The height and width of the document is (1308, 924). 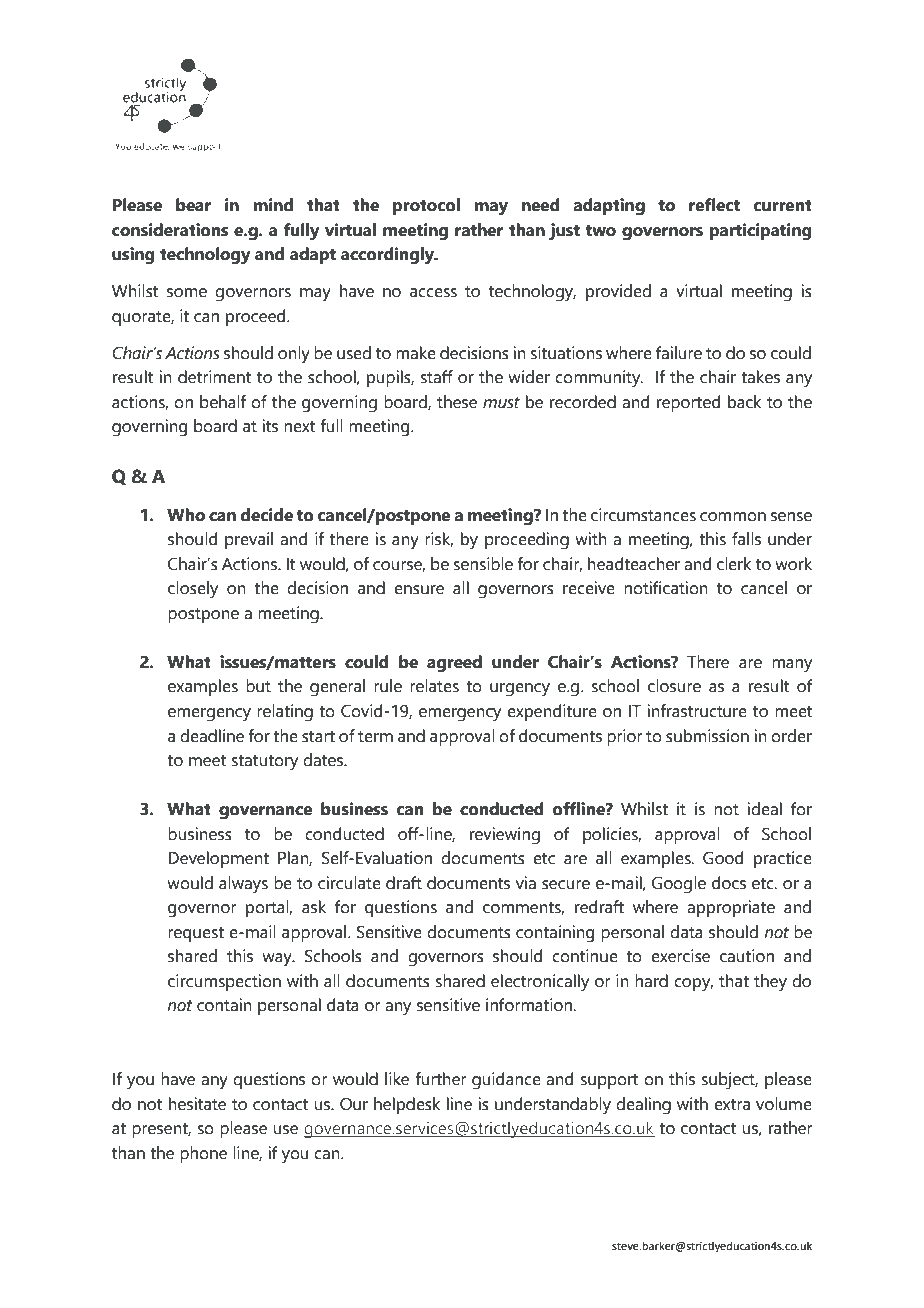 I want to click on Development, so click(x=218, y=859).
